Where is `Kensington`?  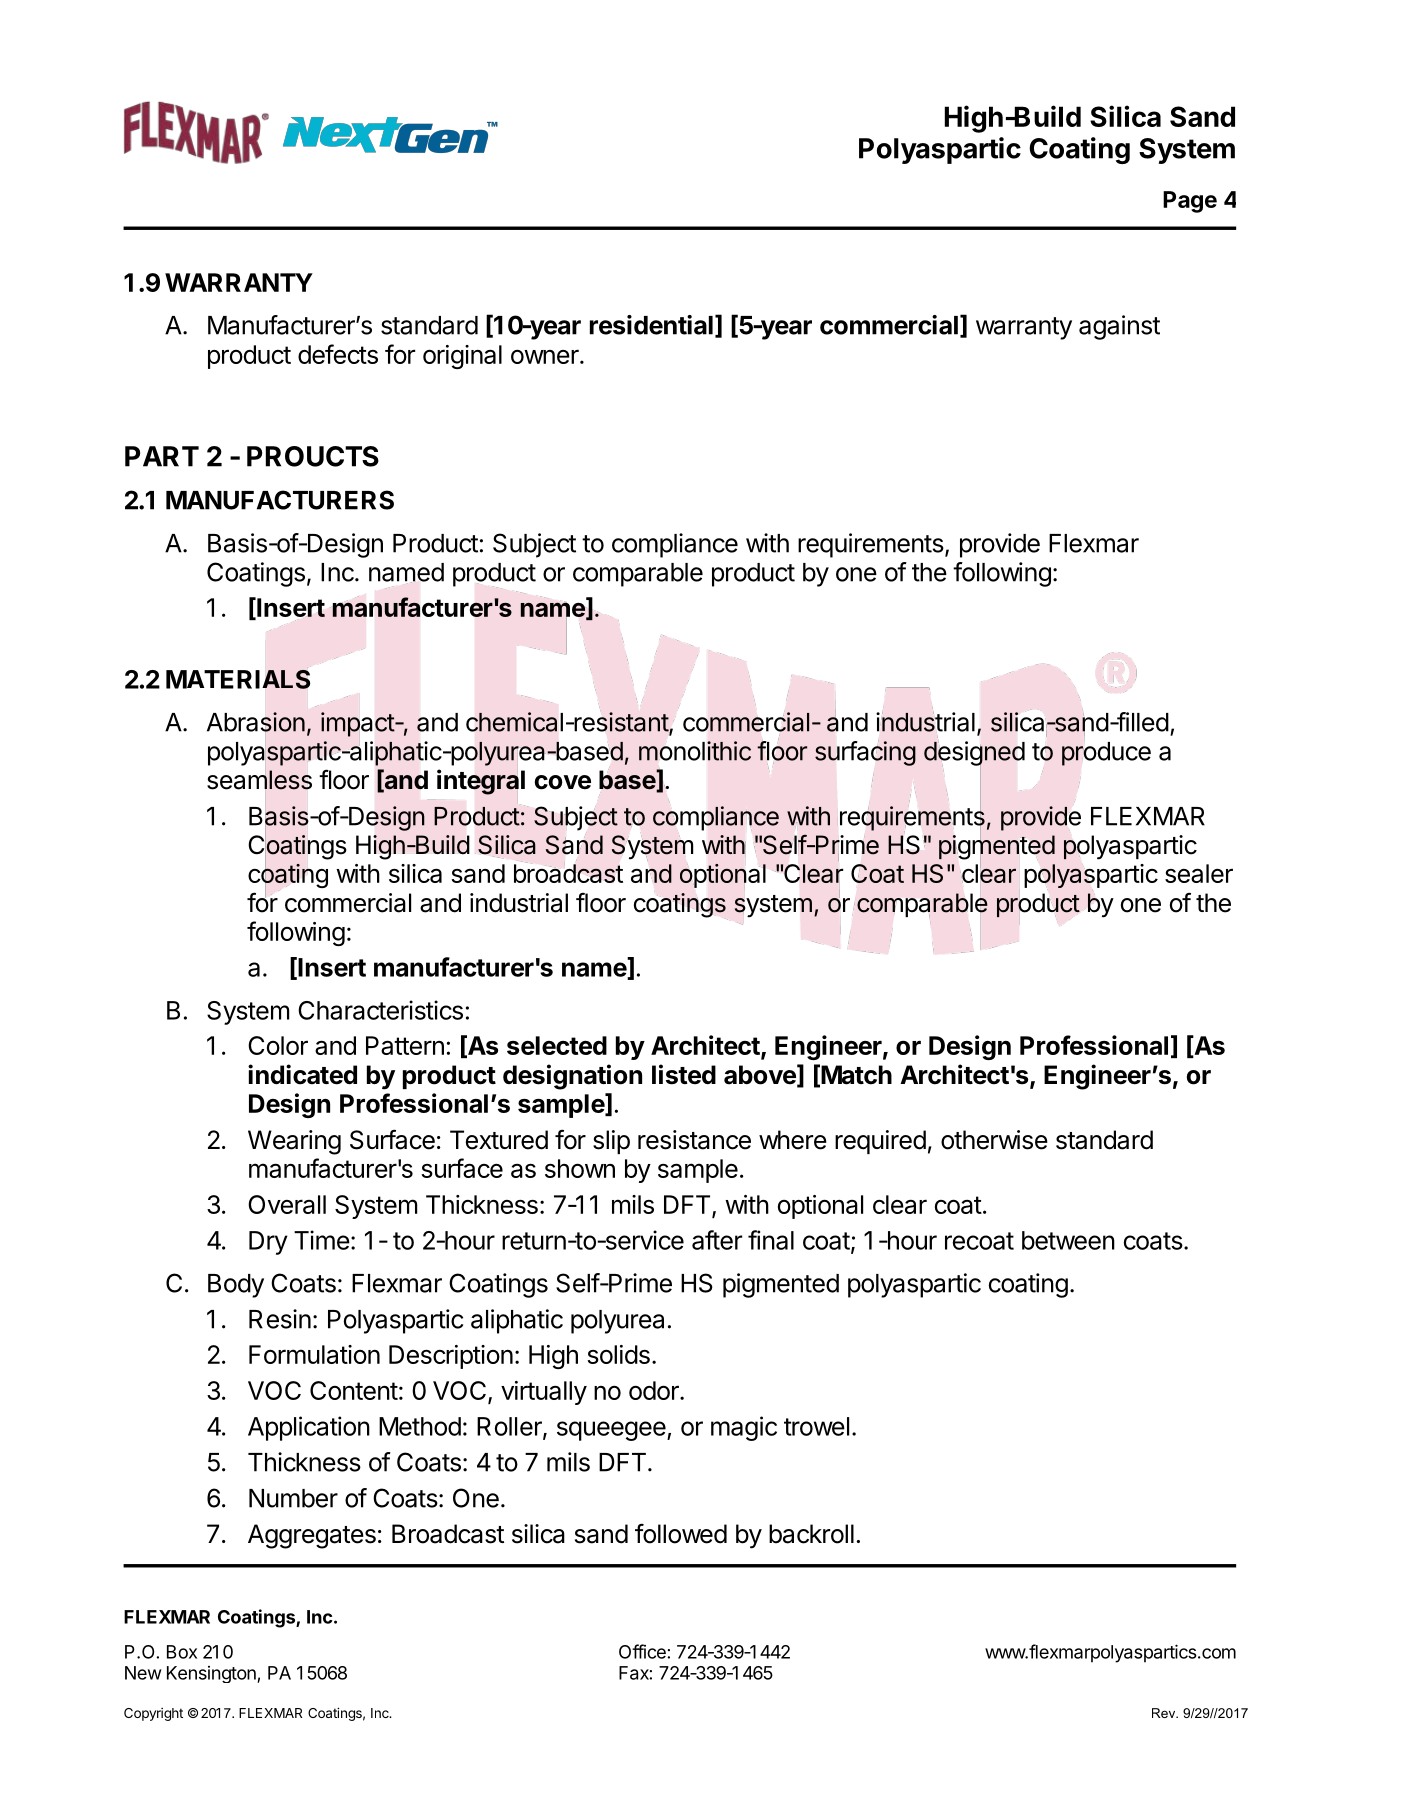 Kensington is located at coordinates (212, 1674).
